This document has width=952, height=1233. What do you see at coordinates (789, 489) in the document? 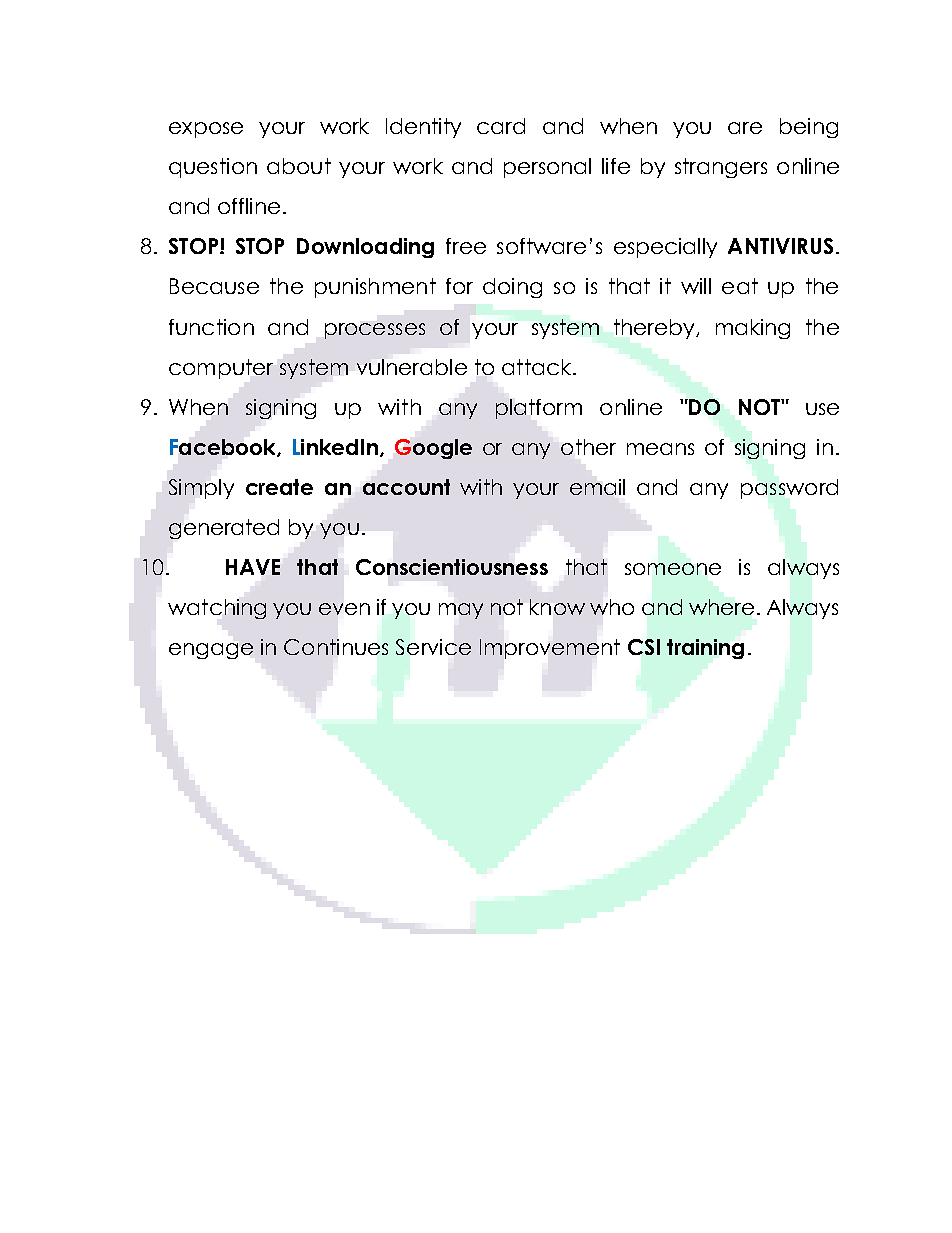
I see `password` at bounding box center [789, 489].
